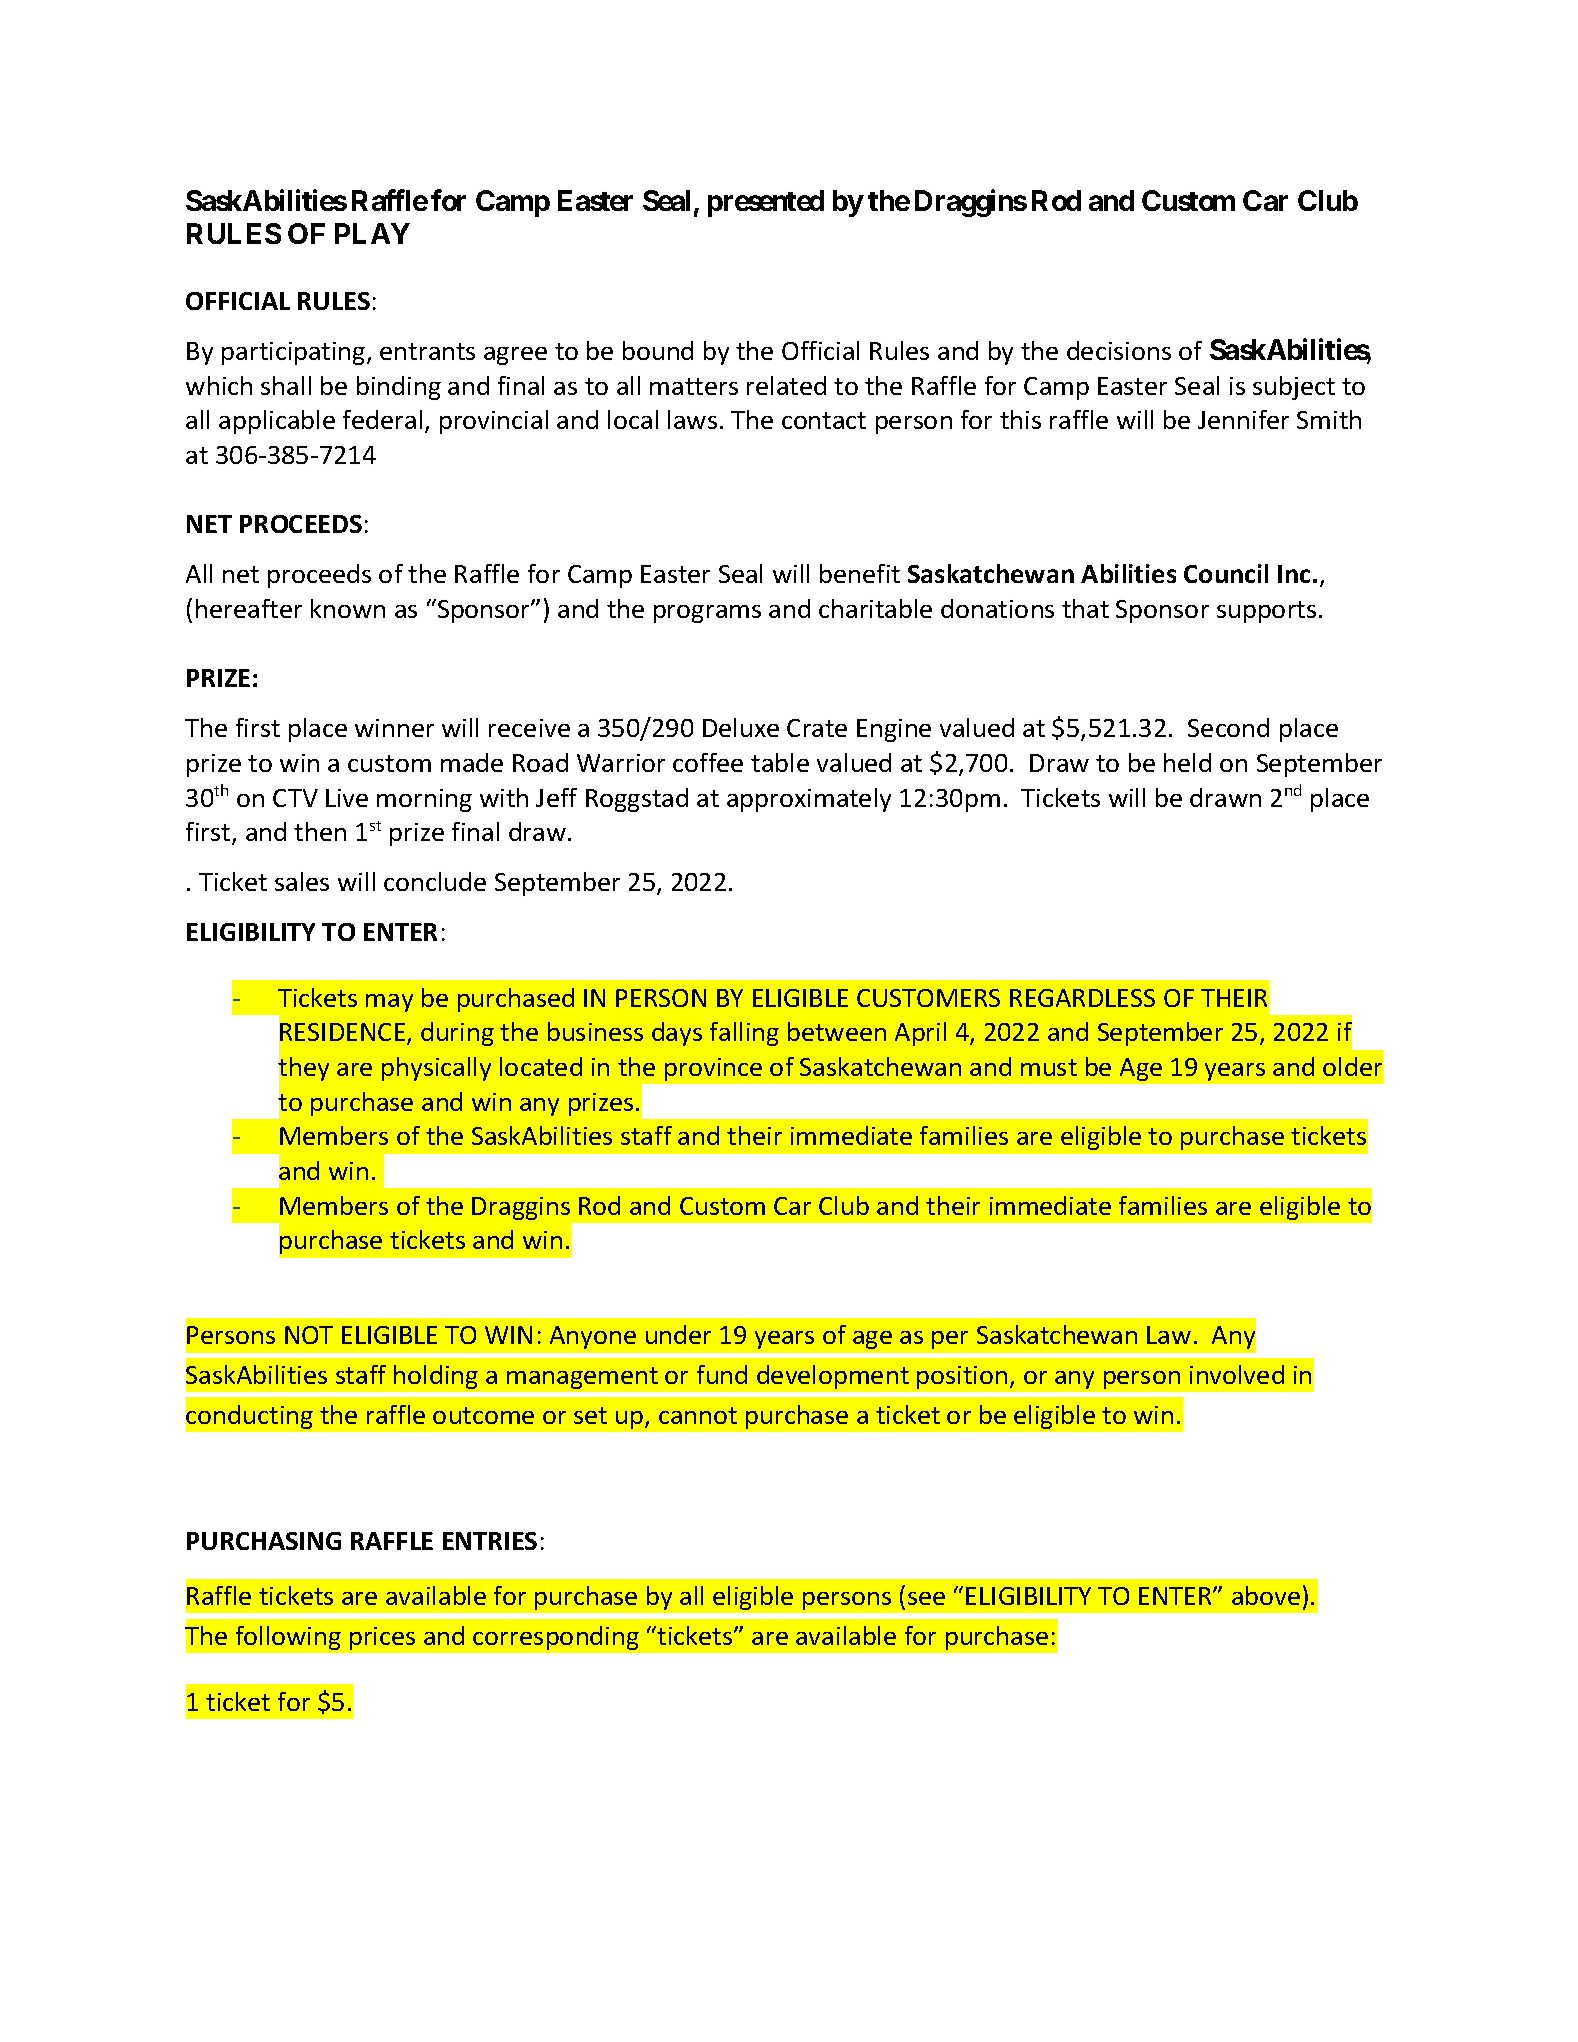  Describe the element at coordinates (436, 1377) in the image. I see `holding` at that location.
